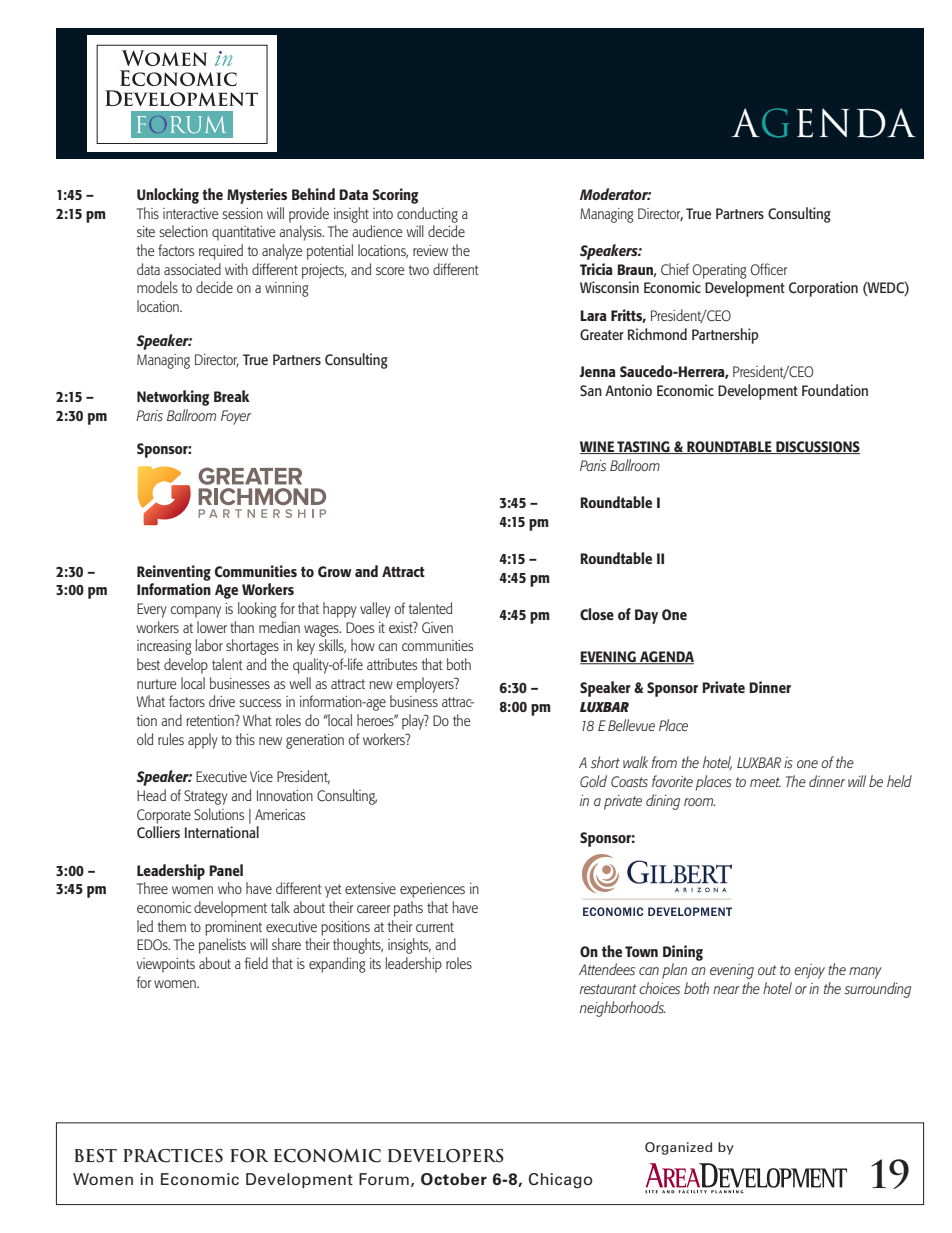 The width and height of the page is (952, 1233). What do you see at coordinates (817, 447) in the page?
I see `DISCUSSIONS` at bounding box center [817, 447].
